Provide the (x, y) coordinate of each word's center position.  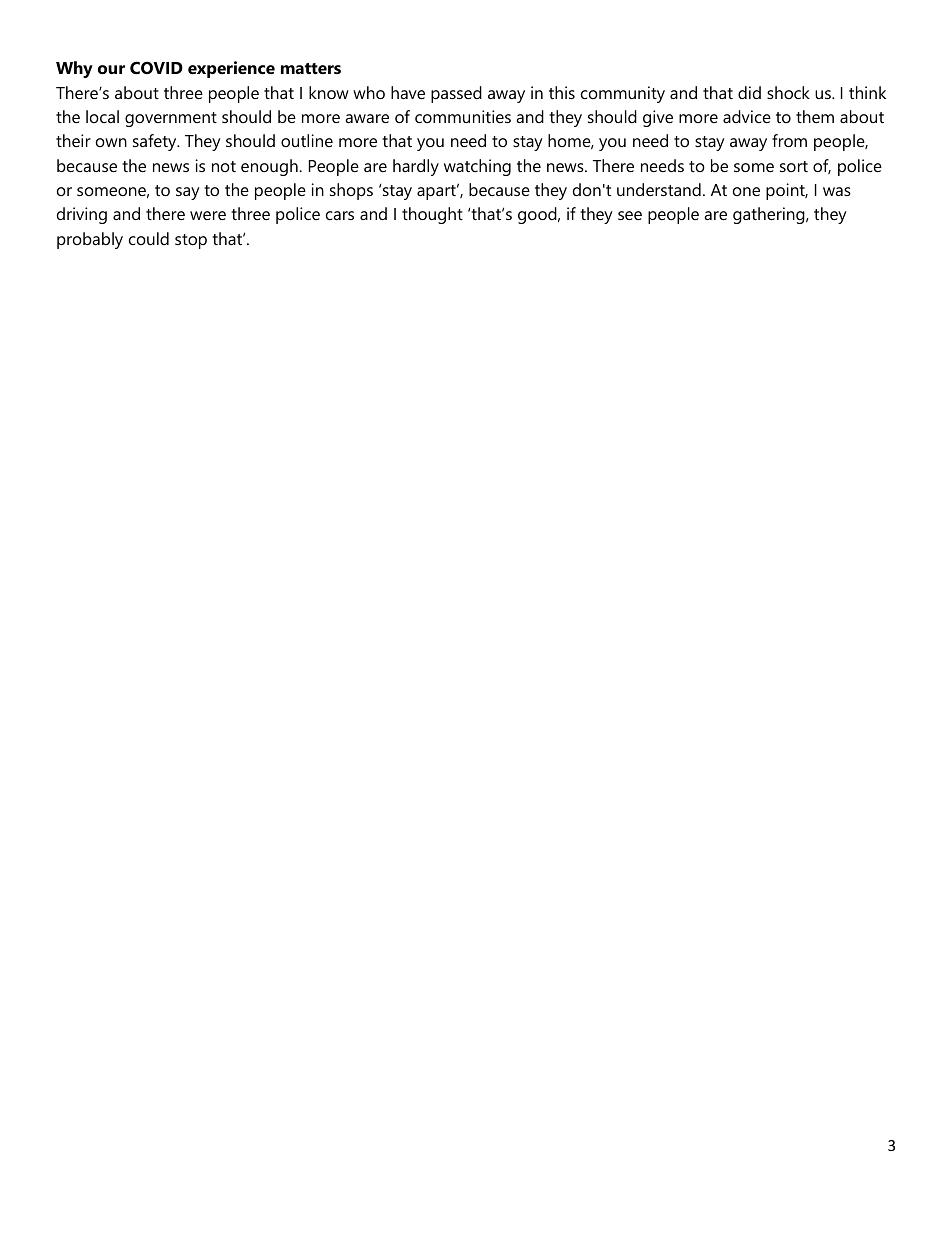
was (837, 191)
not (224, 166)
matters (311, 68)
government (171, 119)
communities (463, 116)
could (149, 238)
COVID (156, 67)
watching (477, 167)
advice (747, 116)
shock (788, 92)
